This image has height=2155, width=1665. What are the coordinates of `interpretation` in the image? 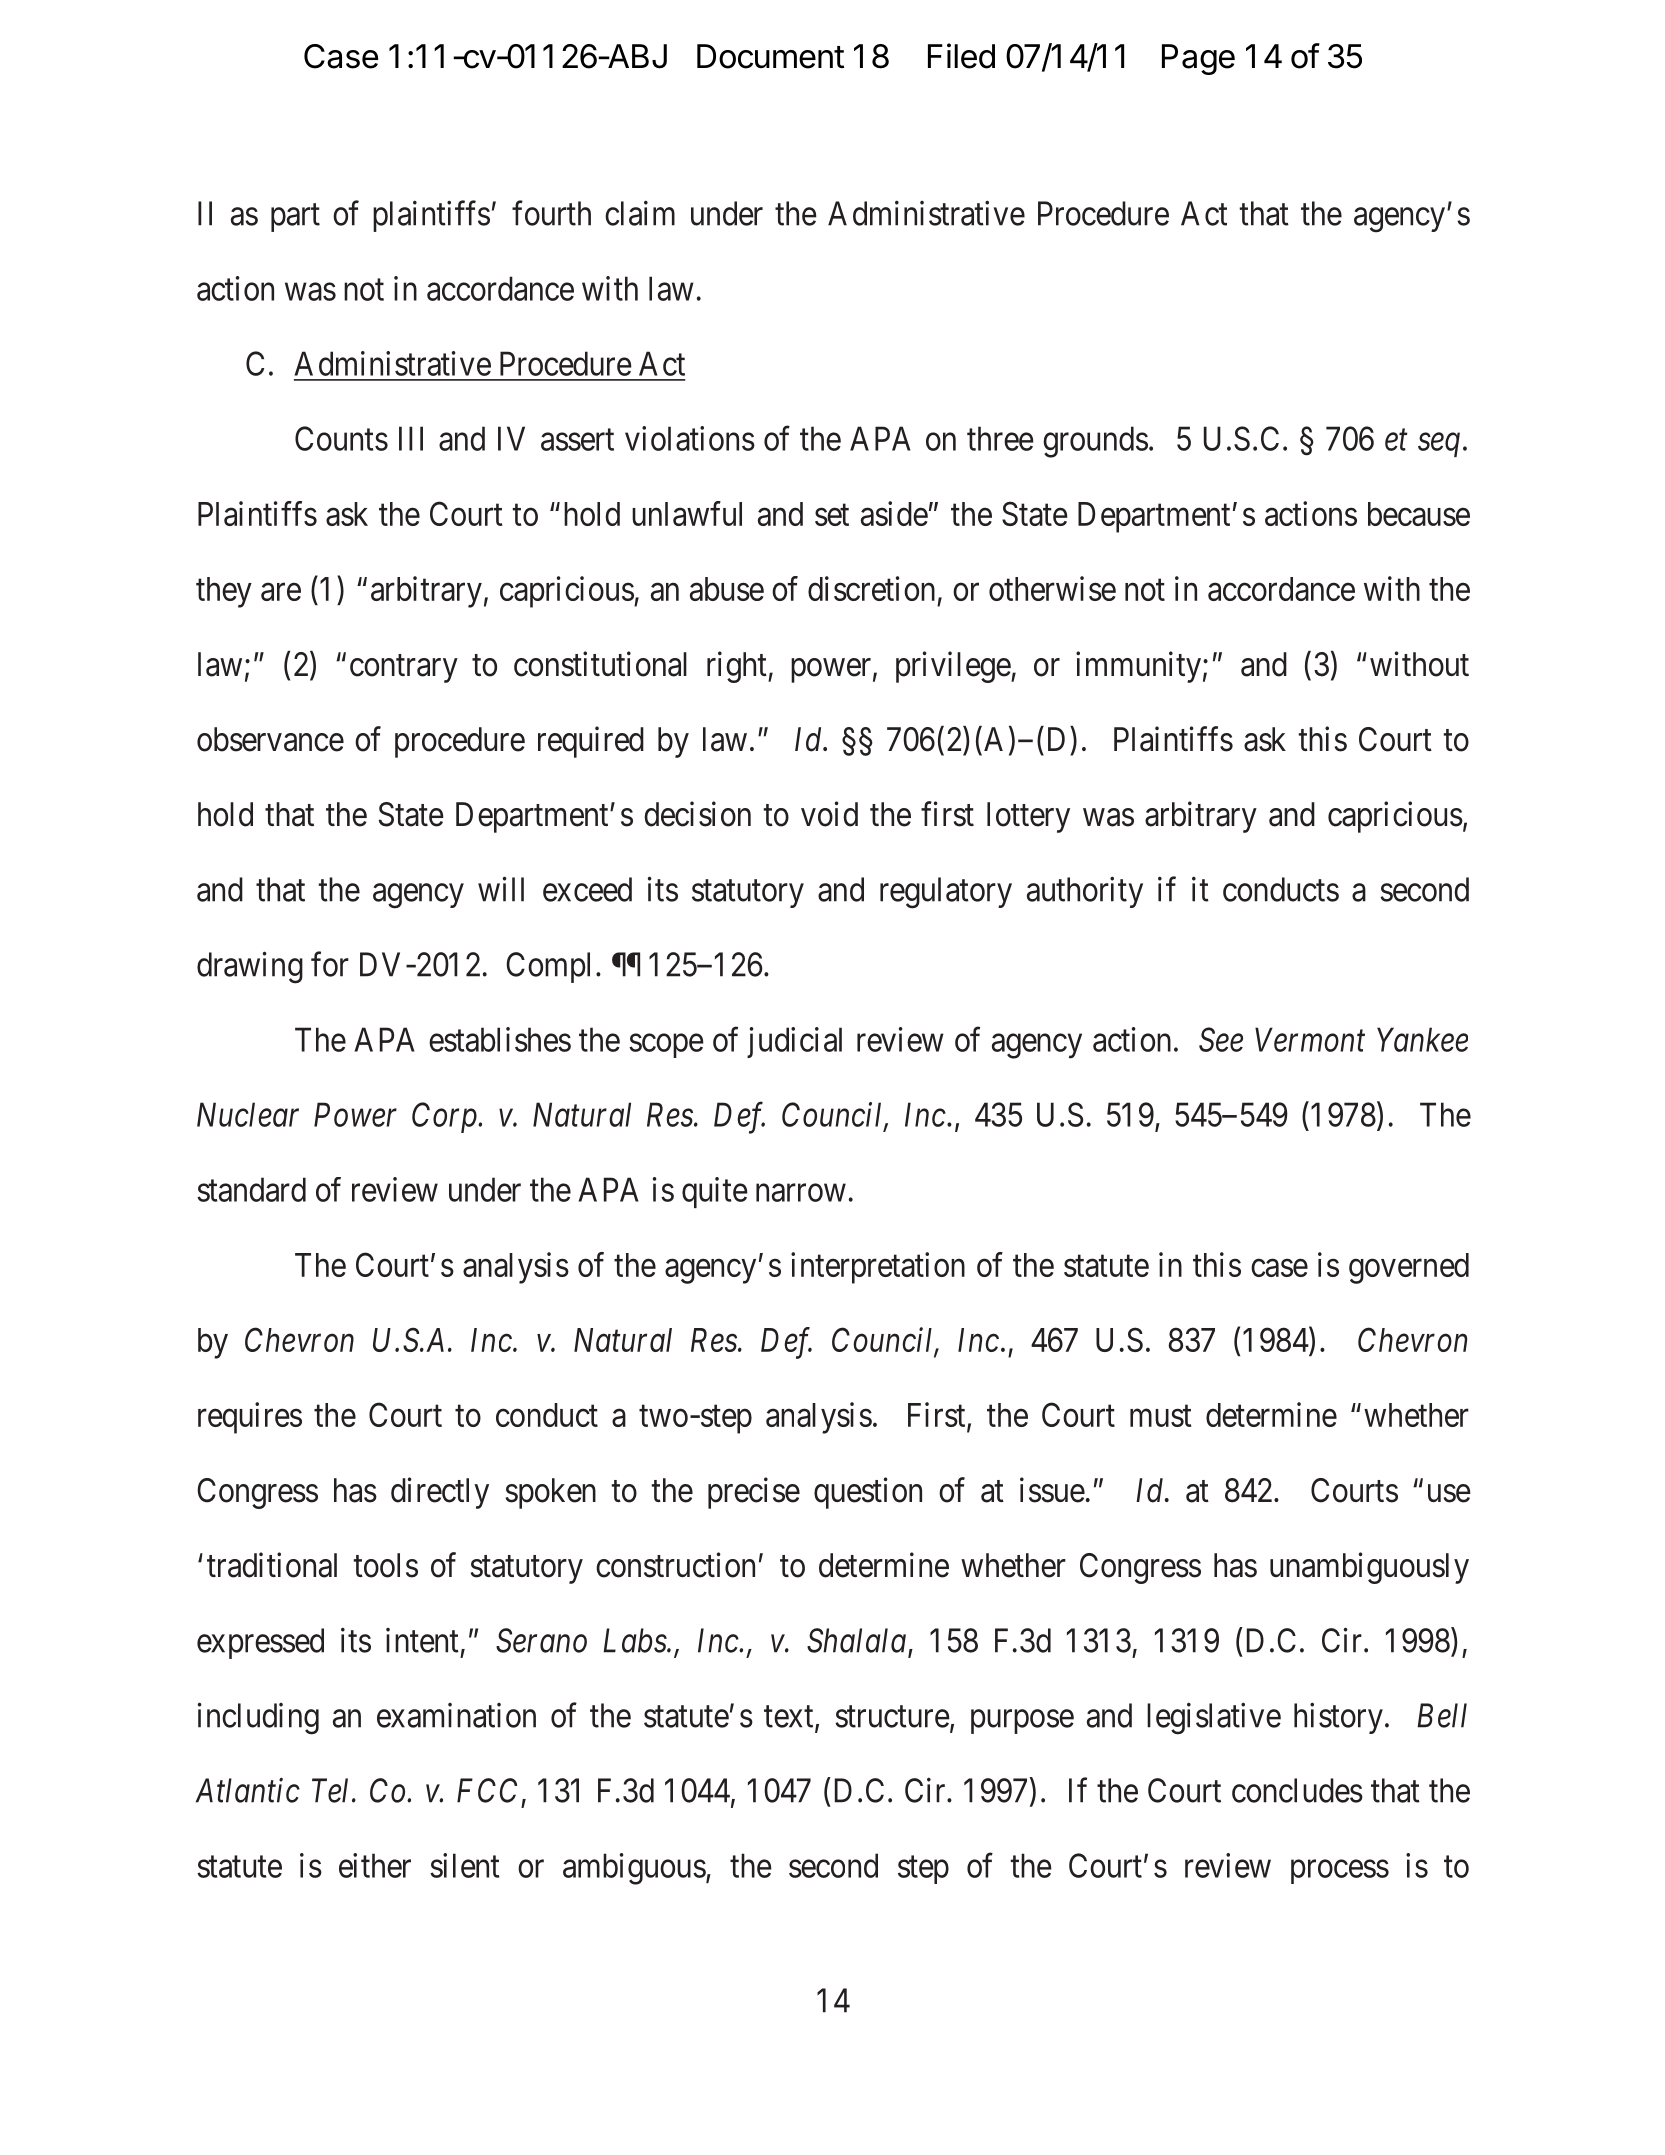 It's located at (878, 1268).
